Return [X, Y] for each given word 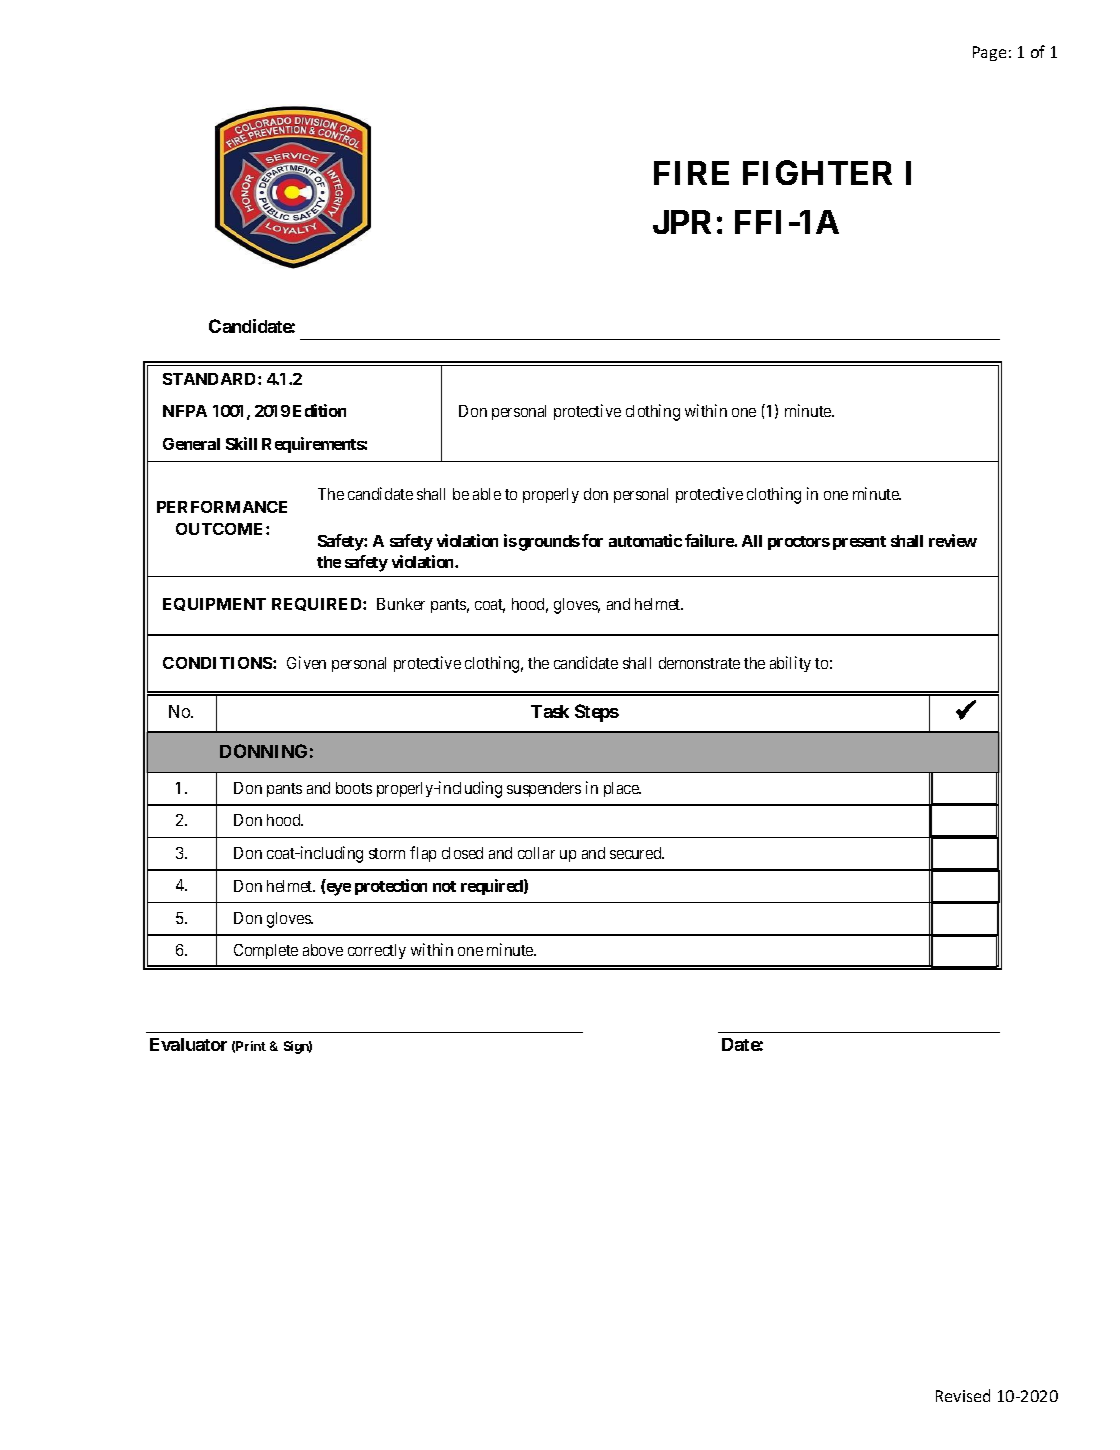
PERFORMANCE [222, 507]
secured [637, 853]
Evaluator [188, 1044]
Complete [266, 951]
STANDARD [211, 379]
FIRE [691, 173]
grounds [549, 543]
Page [989, 53]
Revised [963, 1395]
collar [536, 853]
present [859, 543]
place [622, 789]
